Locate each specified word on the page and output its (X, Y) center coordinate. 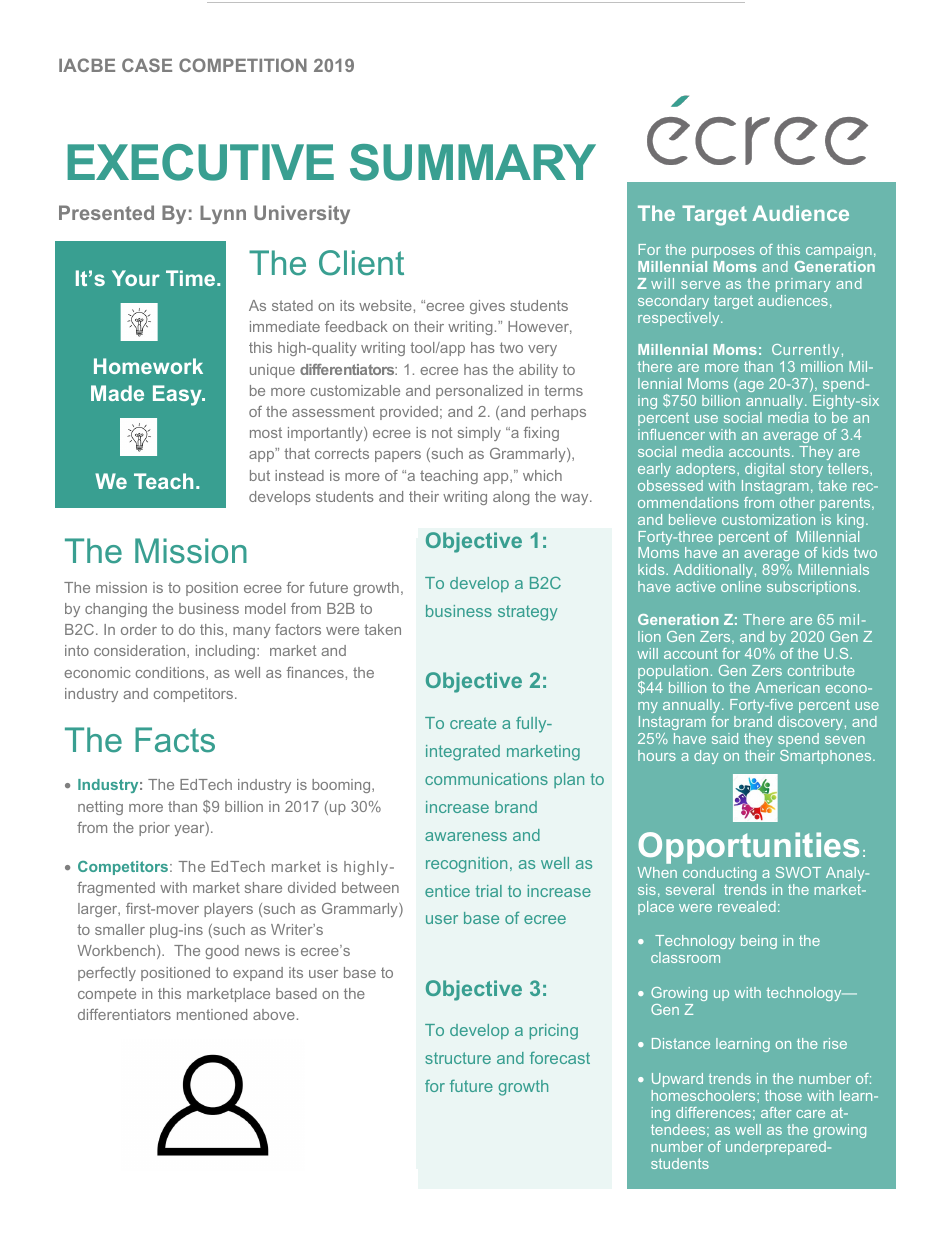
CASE (147, 65)
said (725, 738)
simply (479, 434)
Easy (178, 395)
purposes (723, 252)
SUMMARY (473, 162)
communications (486, 779)
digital (764, 470)
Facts (175, 740)
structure (458, 1058)
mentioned (212, 1014)
